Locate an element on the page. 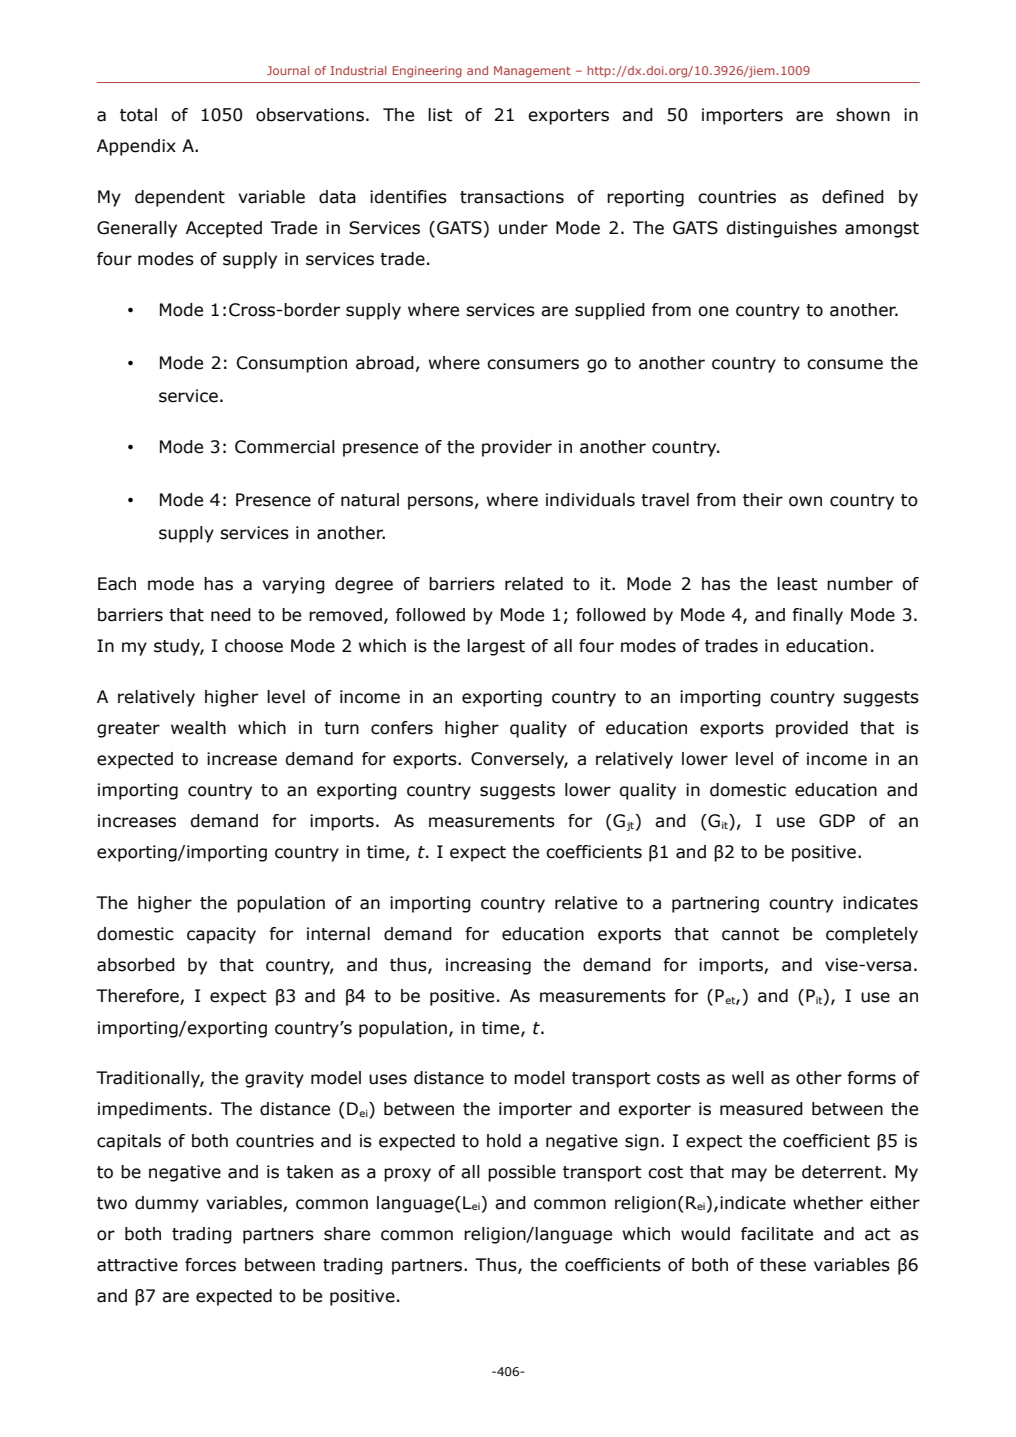 The height and width of the image is (1437, 1016). increasing is located at coordinates (488, 966).
